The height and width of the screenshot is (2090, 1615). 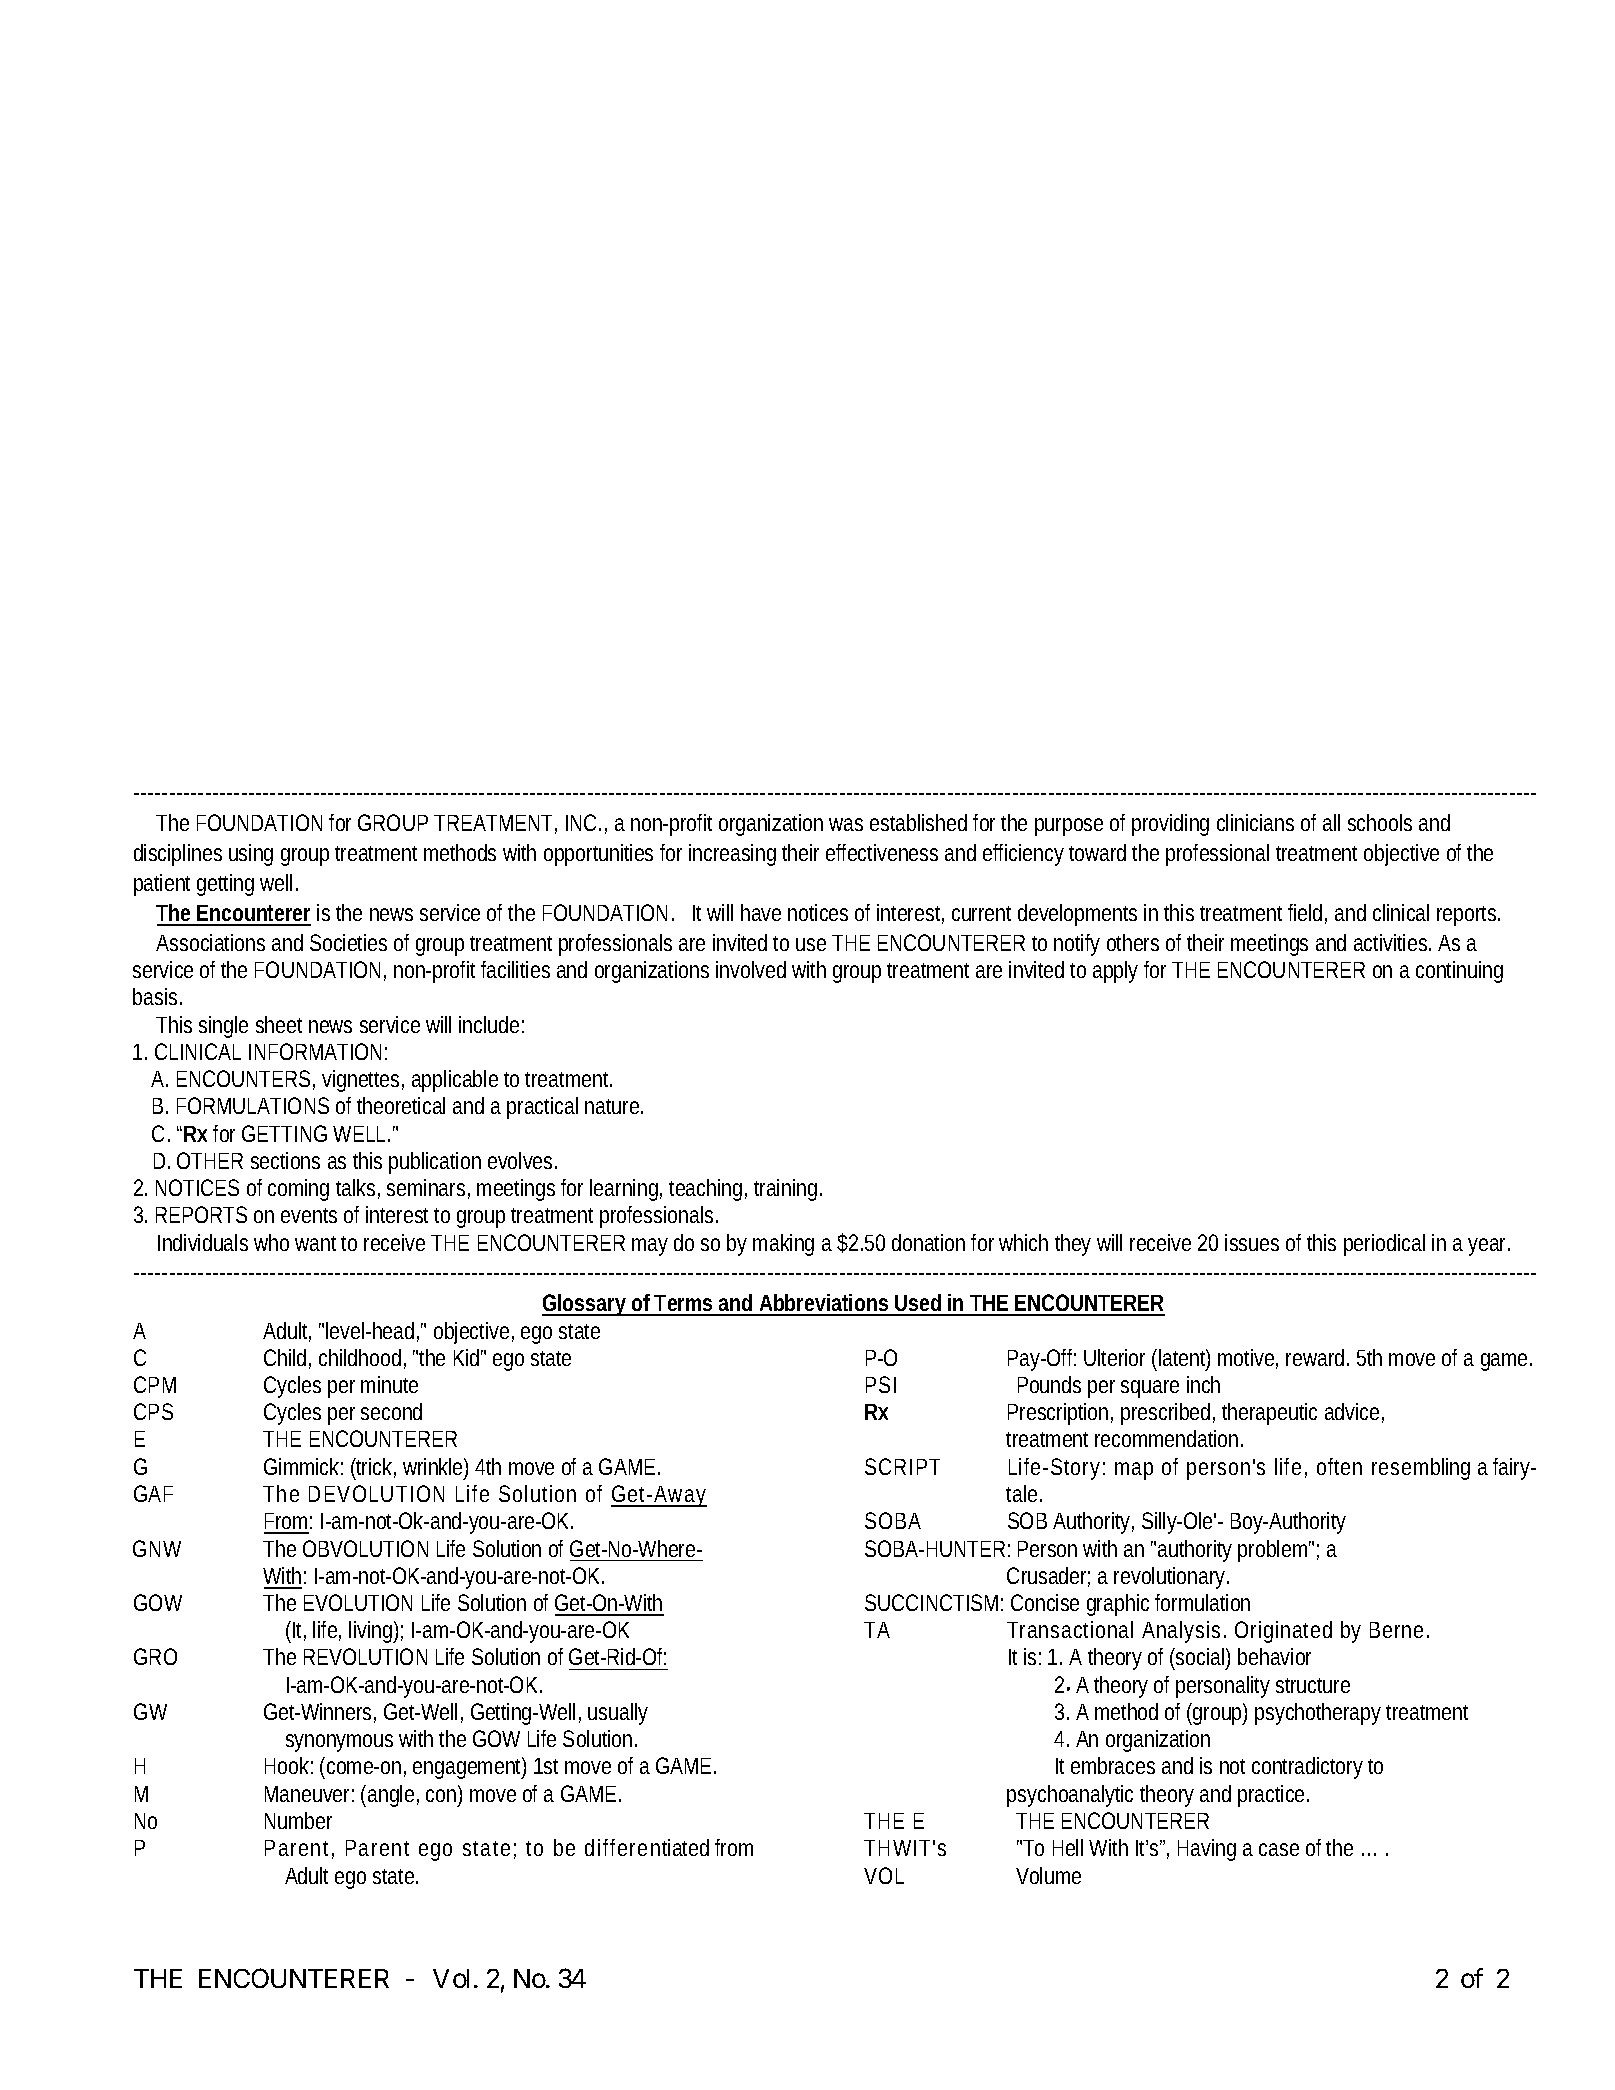 I want to click on PSI, so click(x=881, y=1384).
